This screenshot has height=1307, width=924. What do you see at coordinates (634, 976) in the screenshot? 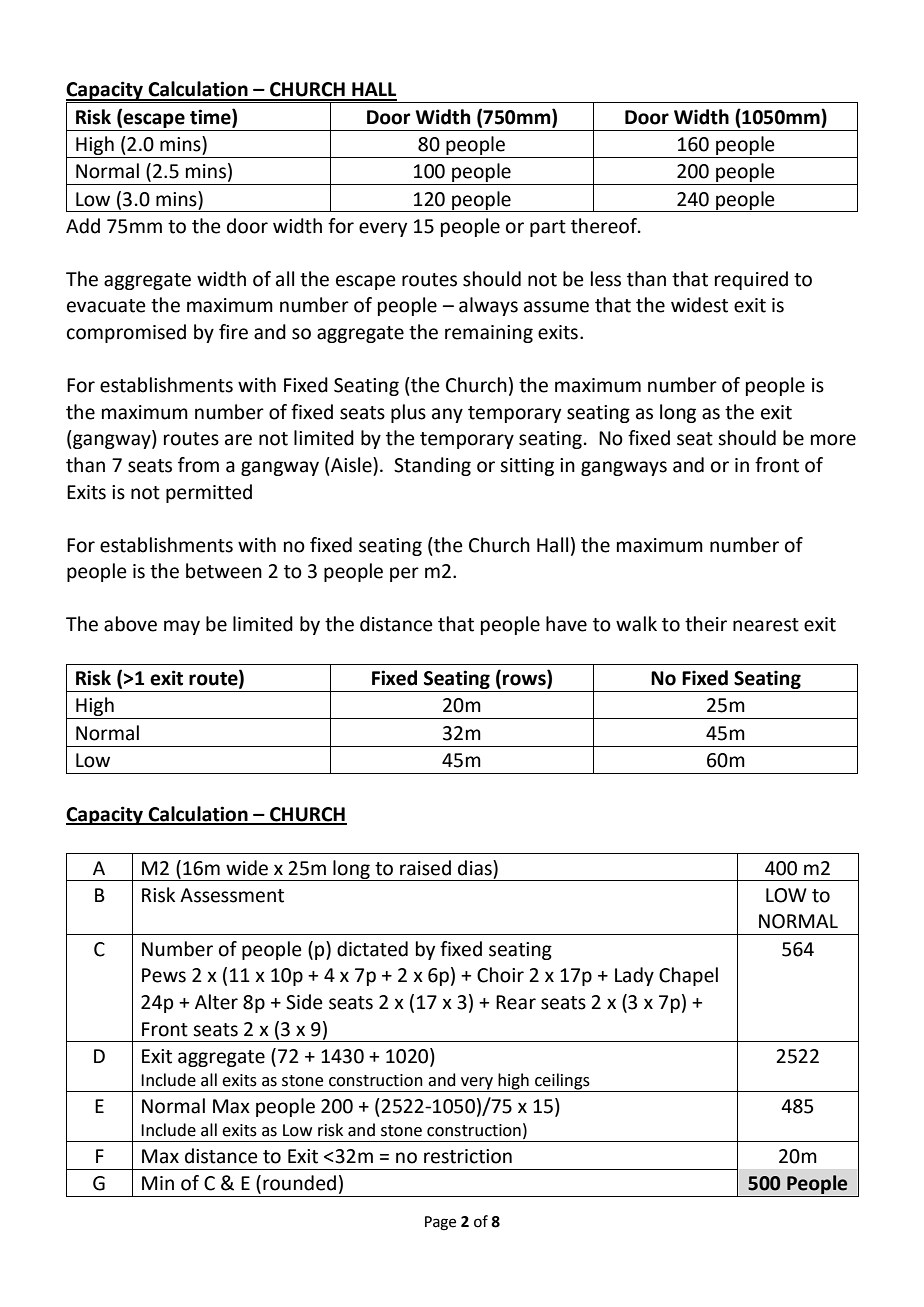
I see `Lady` at bounding box center [634, 976].
